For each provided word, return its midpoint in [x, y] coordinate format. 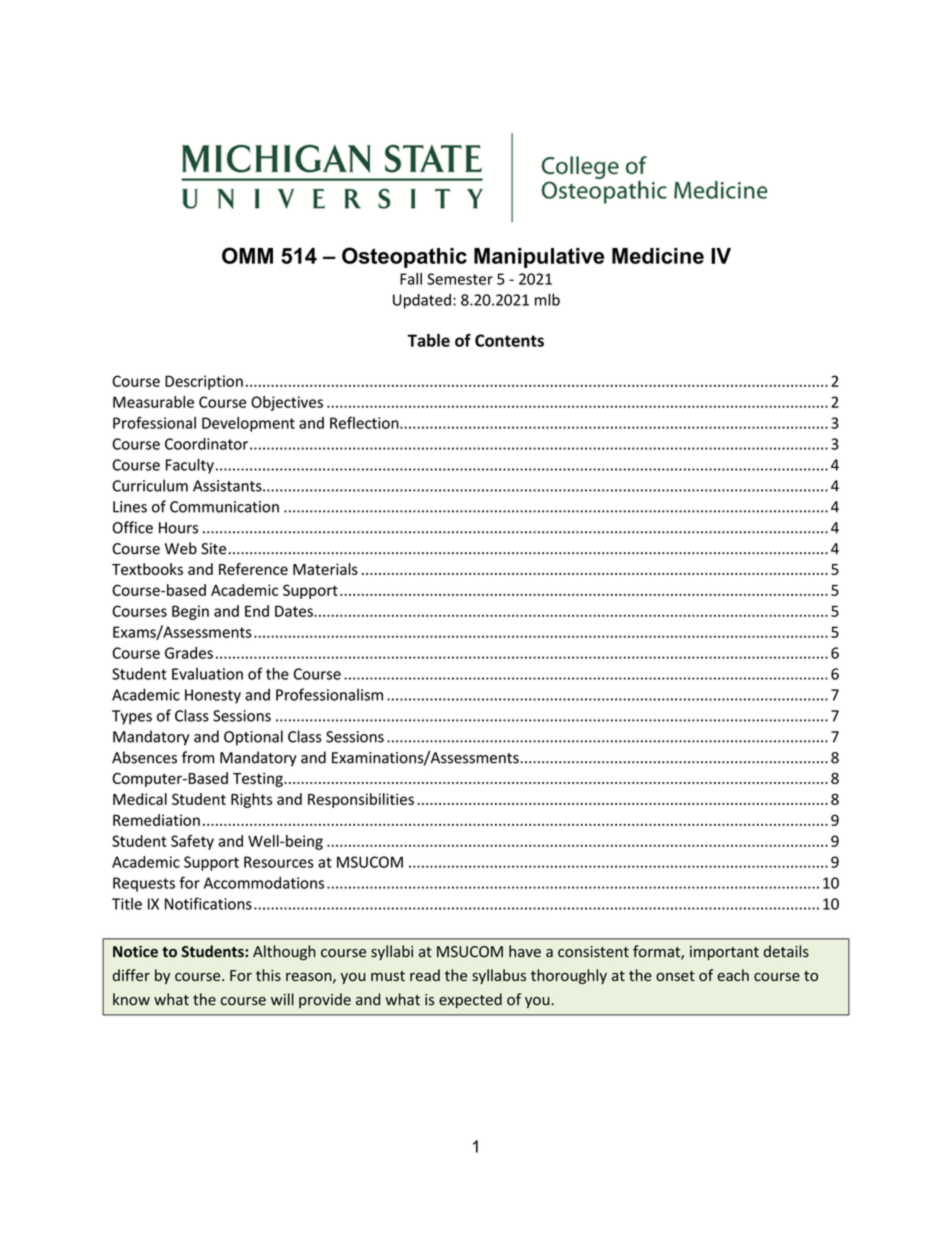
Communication [224, 507]
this [268, 975]
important [724, 953]
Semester [460, 279]
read [425, 975]
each [733, 975]
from [198, 757]
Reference [253, 569]
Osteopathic [404, 257]
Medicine [658, 256]
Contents [509, 340]
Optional [253, 738]
